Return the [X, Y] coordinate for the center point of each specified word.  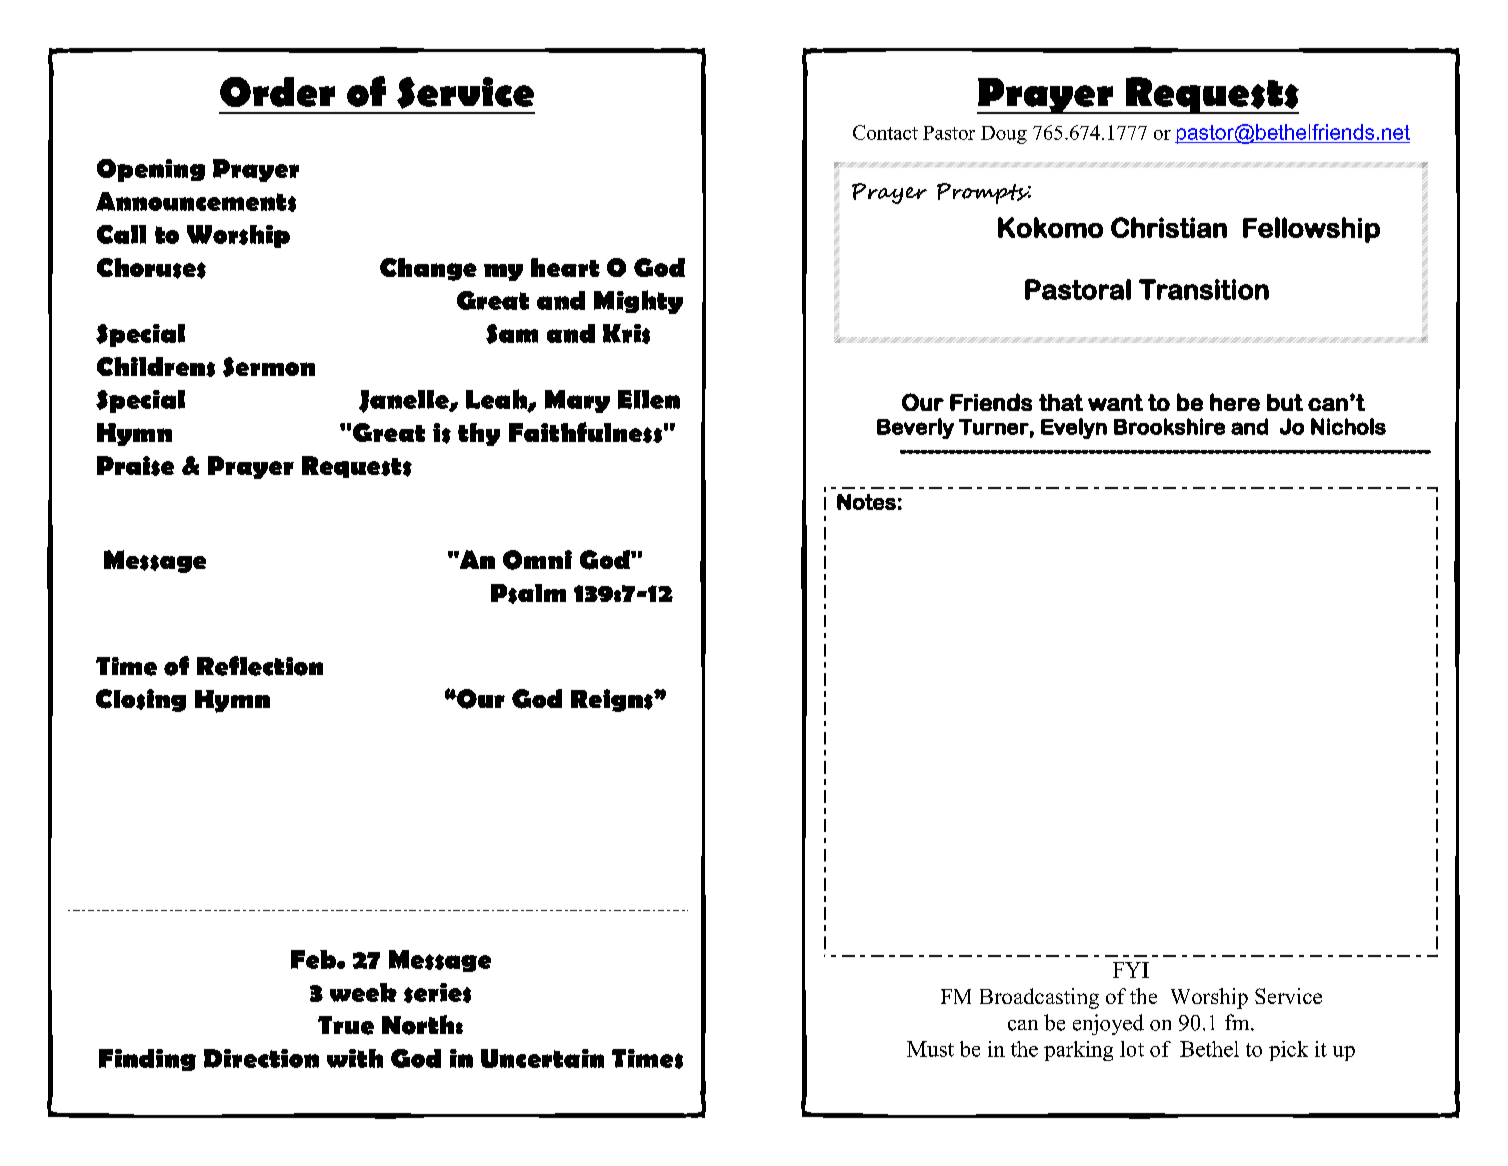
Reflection [260, 666]
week [363, 992]
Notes [866, 502]
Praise [135, 466]
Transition [1204, 289]
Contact [885, 132]
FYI [1131, 970]
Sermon [269, 367]
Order [277, 92]
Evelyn [1074, 428]
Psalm [528, 594]
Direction [261, 1058]
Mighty [638, 302]
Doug [1004, 135]
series [437, 993]
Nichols [1348, 426]
